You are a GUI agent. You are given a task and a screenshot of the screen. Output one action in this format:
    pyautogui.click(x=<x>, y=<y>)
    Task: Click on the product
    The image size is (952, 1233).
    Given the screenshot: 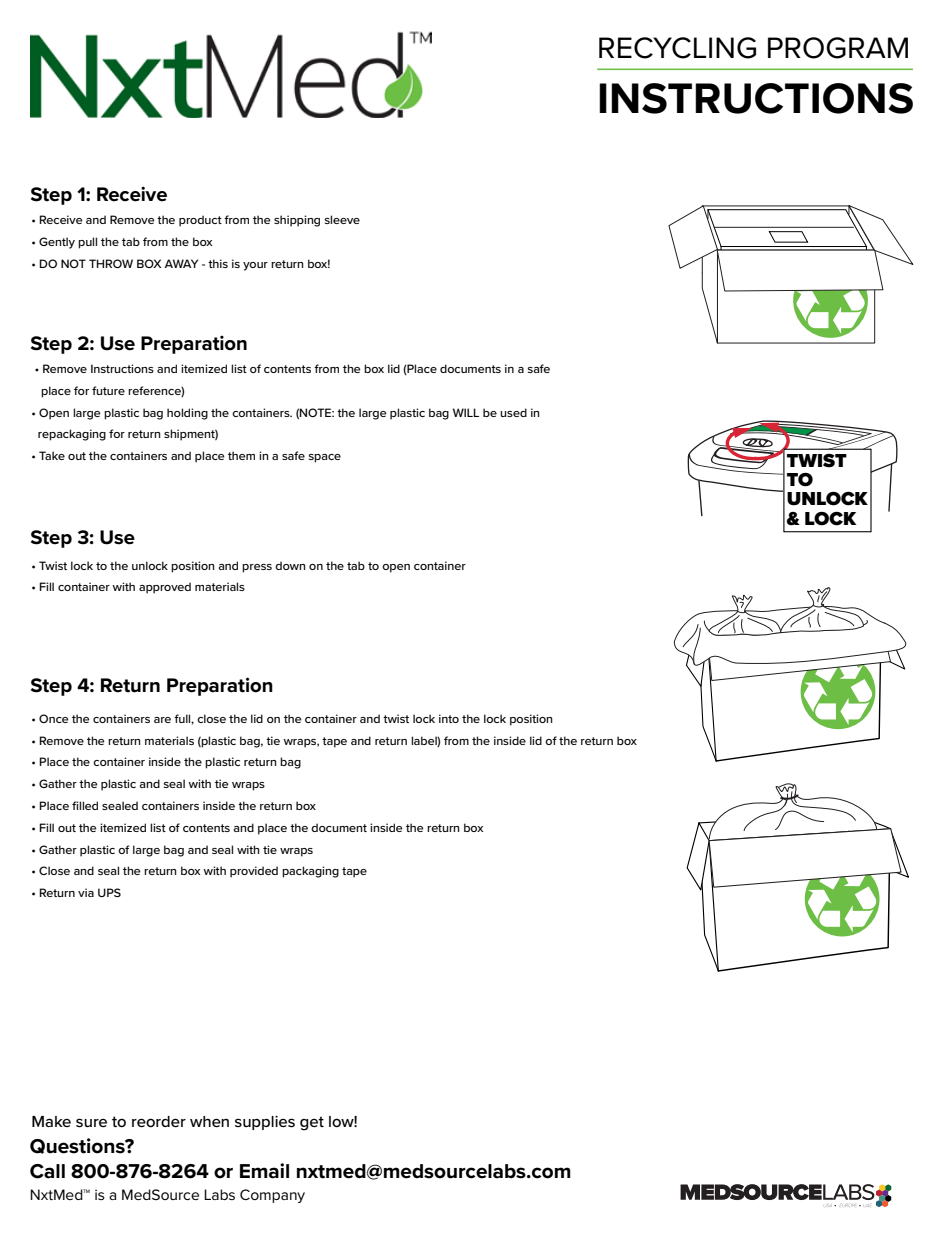 What is the action you would take?
    pyautogui.click(x=200, y=221)
